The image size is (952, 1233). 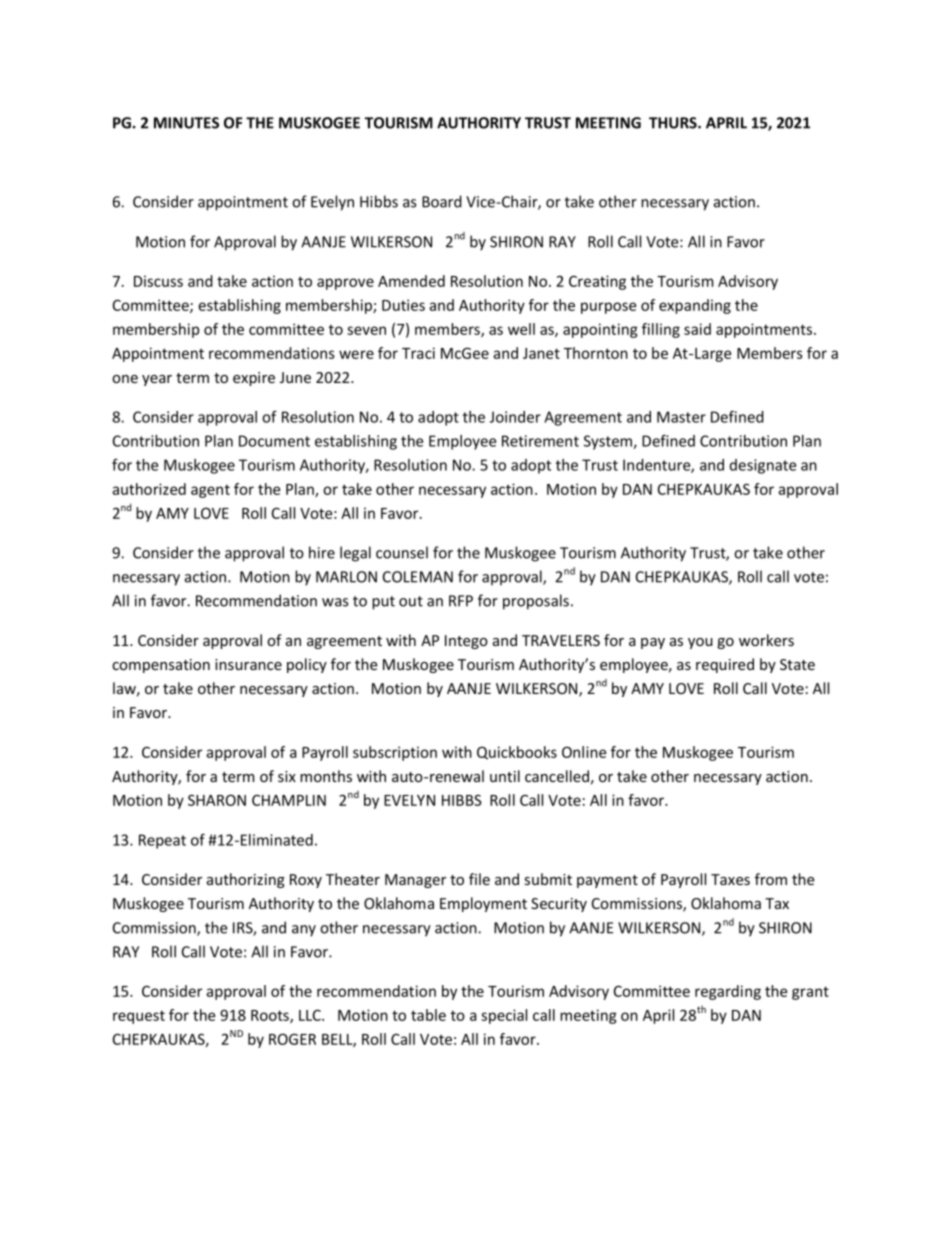 I want to click on designate, so click(x=763, y=466).
